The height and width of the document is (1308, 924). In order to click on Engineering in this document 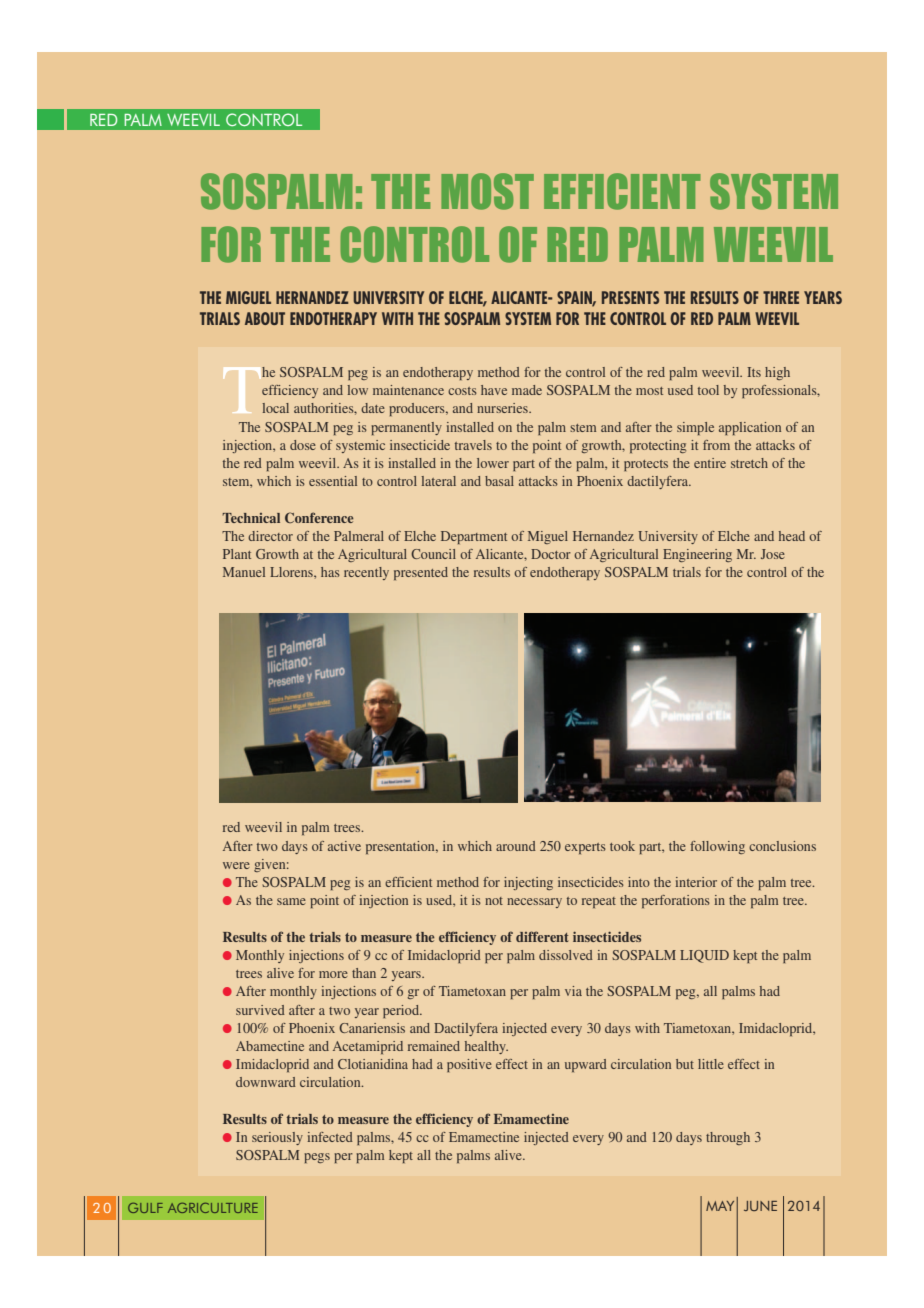, I will do `click(697, 555)`.
